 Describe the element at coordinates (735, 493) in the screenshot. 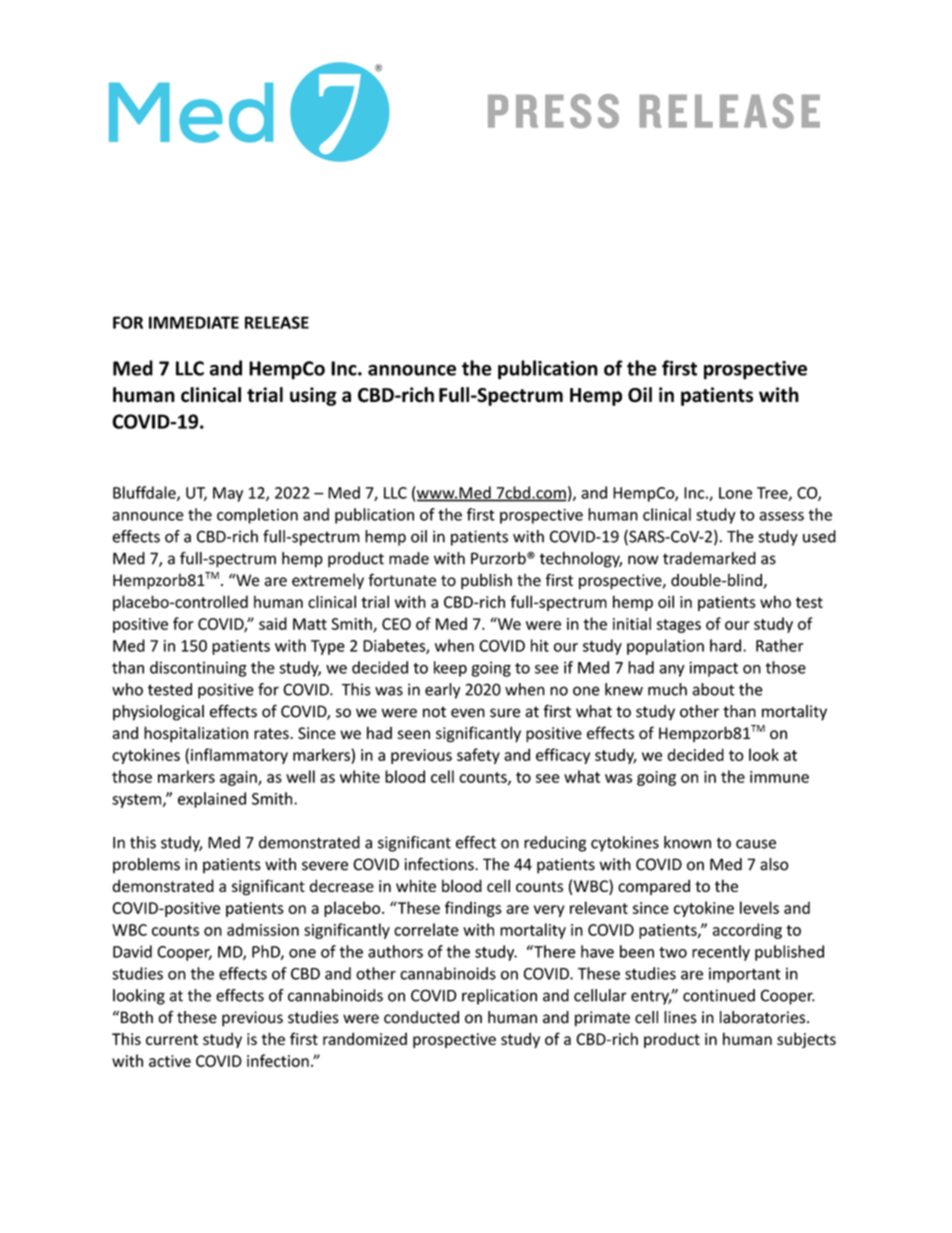

I see `Lone` at that location.
